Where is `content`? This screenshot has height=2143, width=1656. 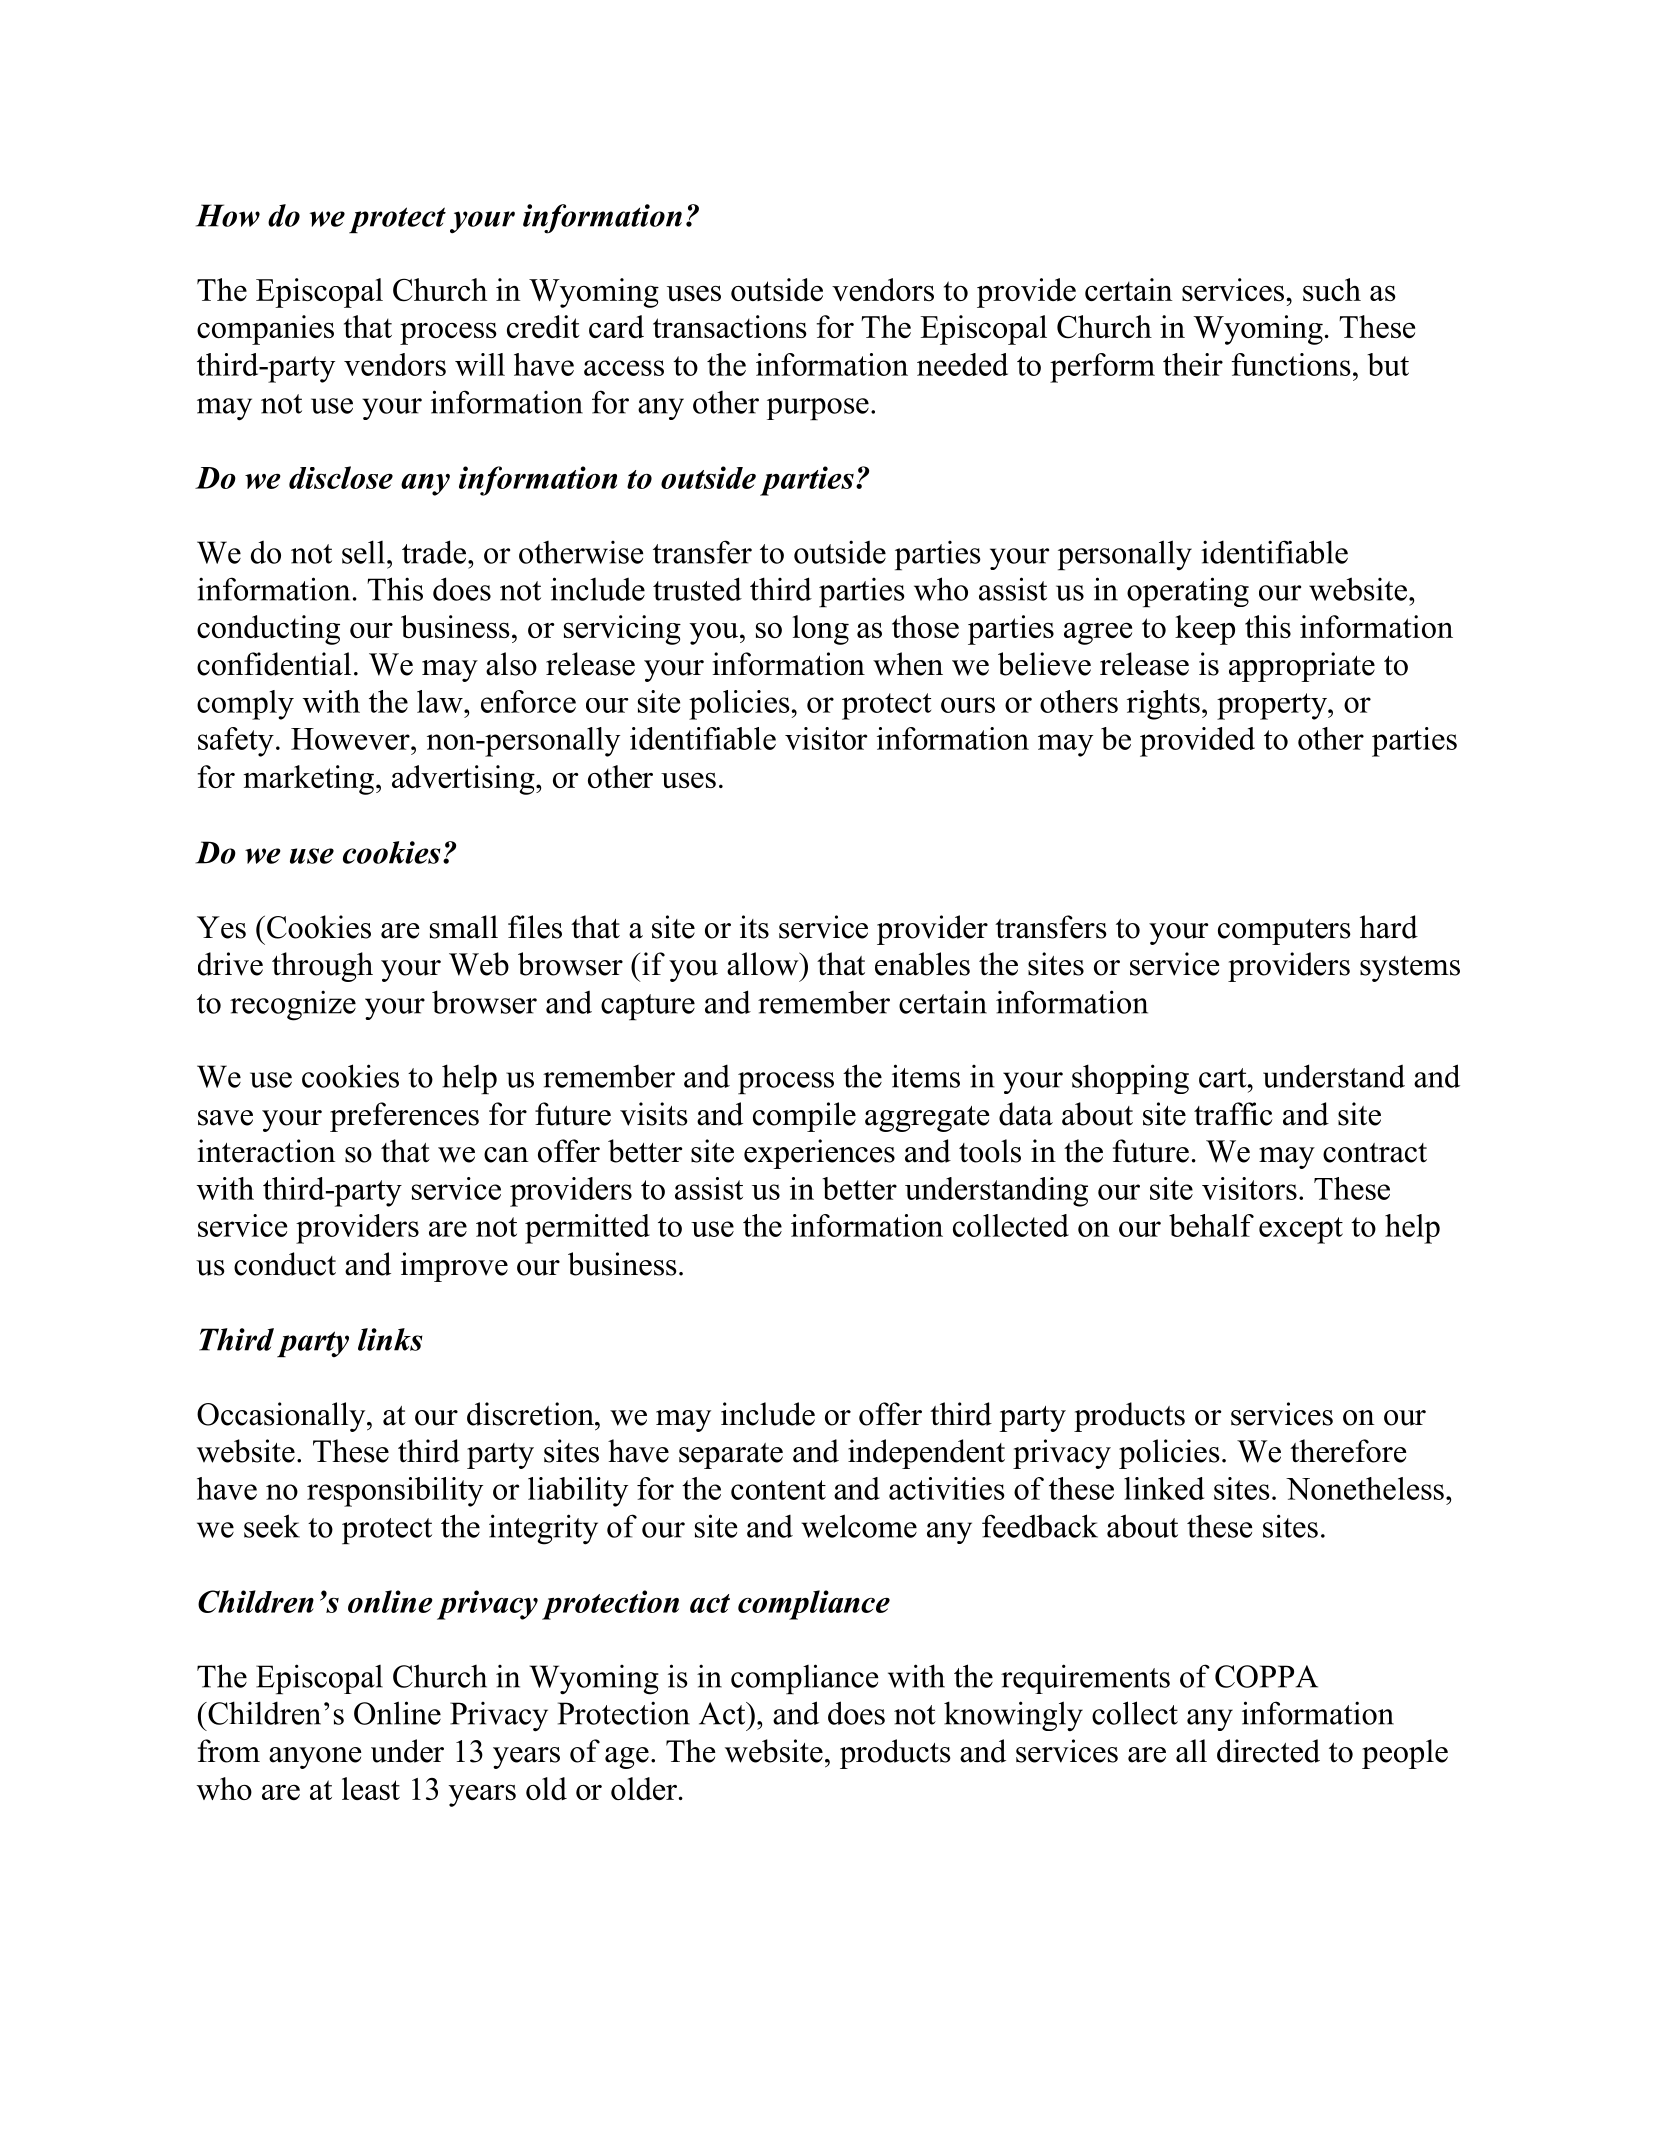
content is located at coordinates (778, 1490).
